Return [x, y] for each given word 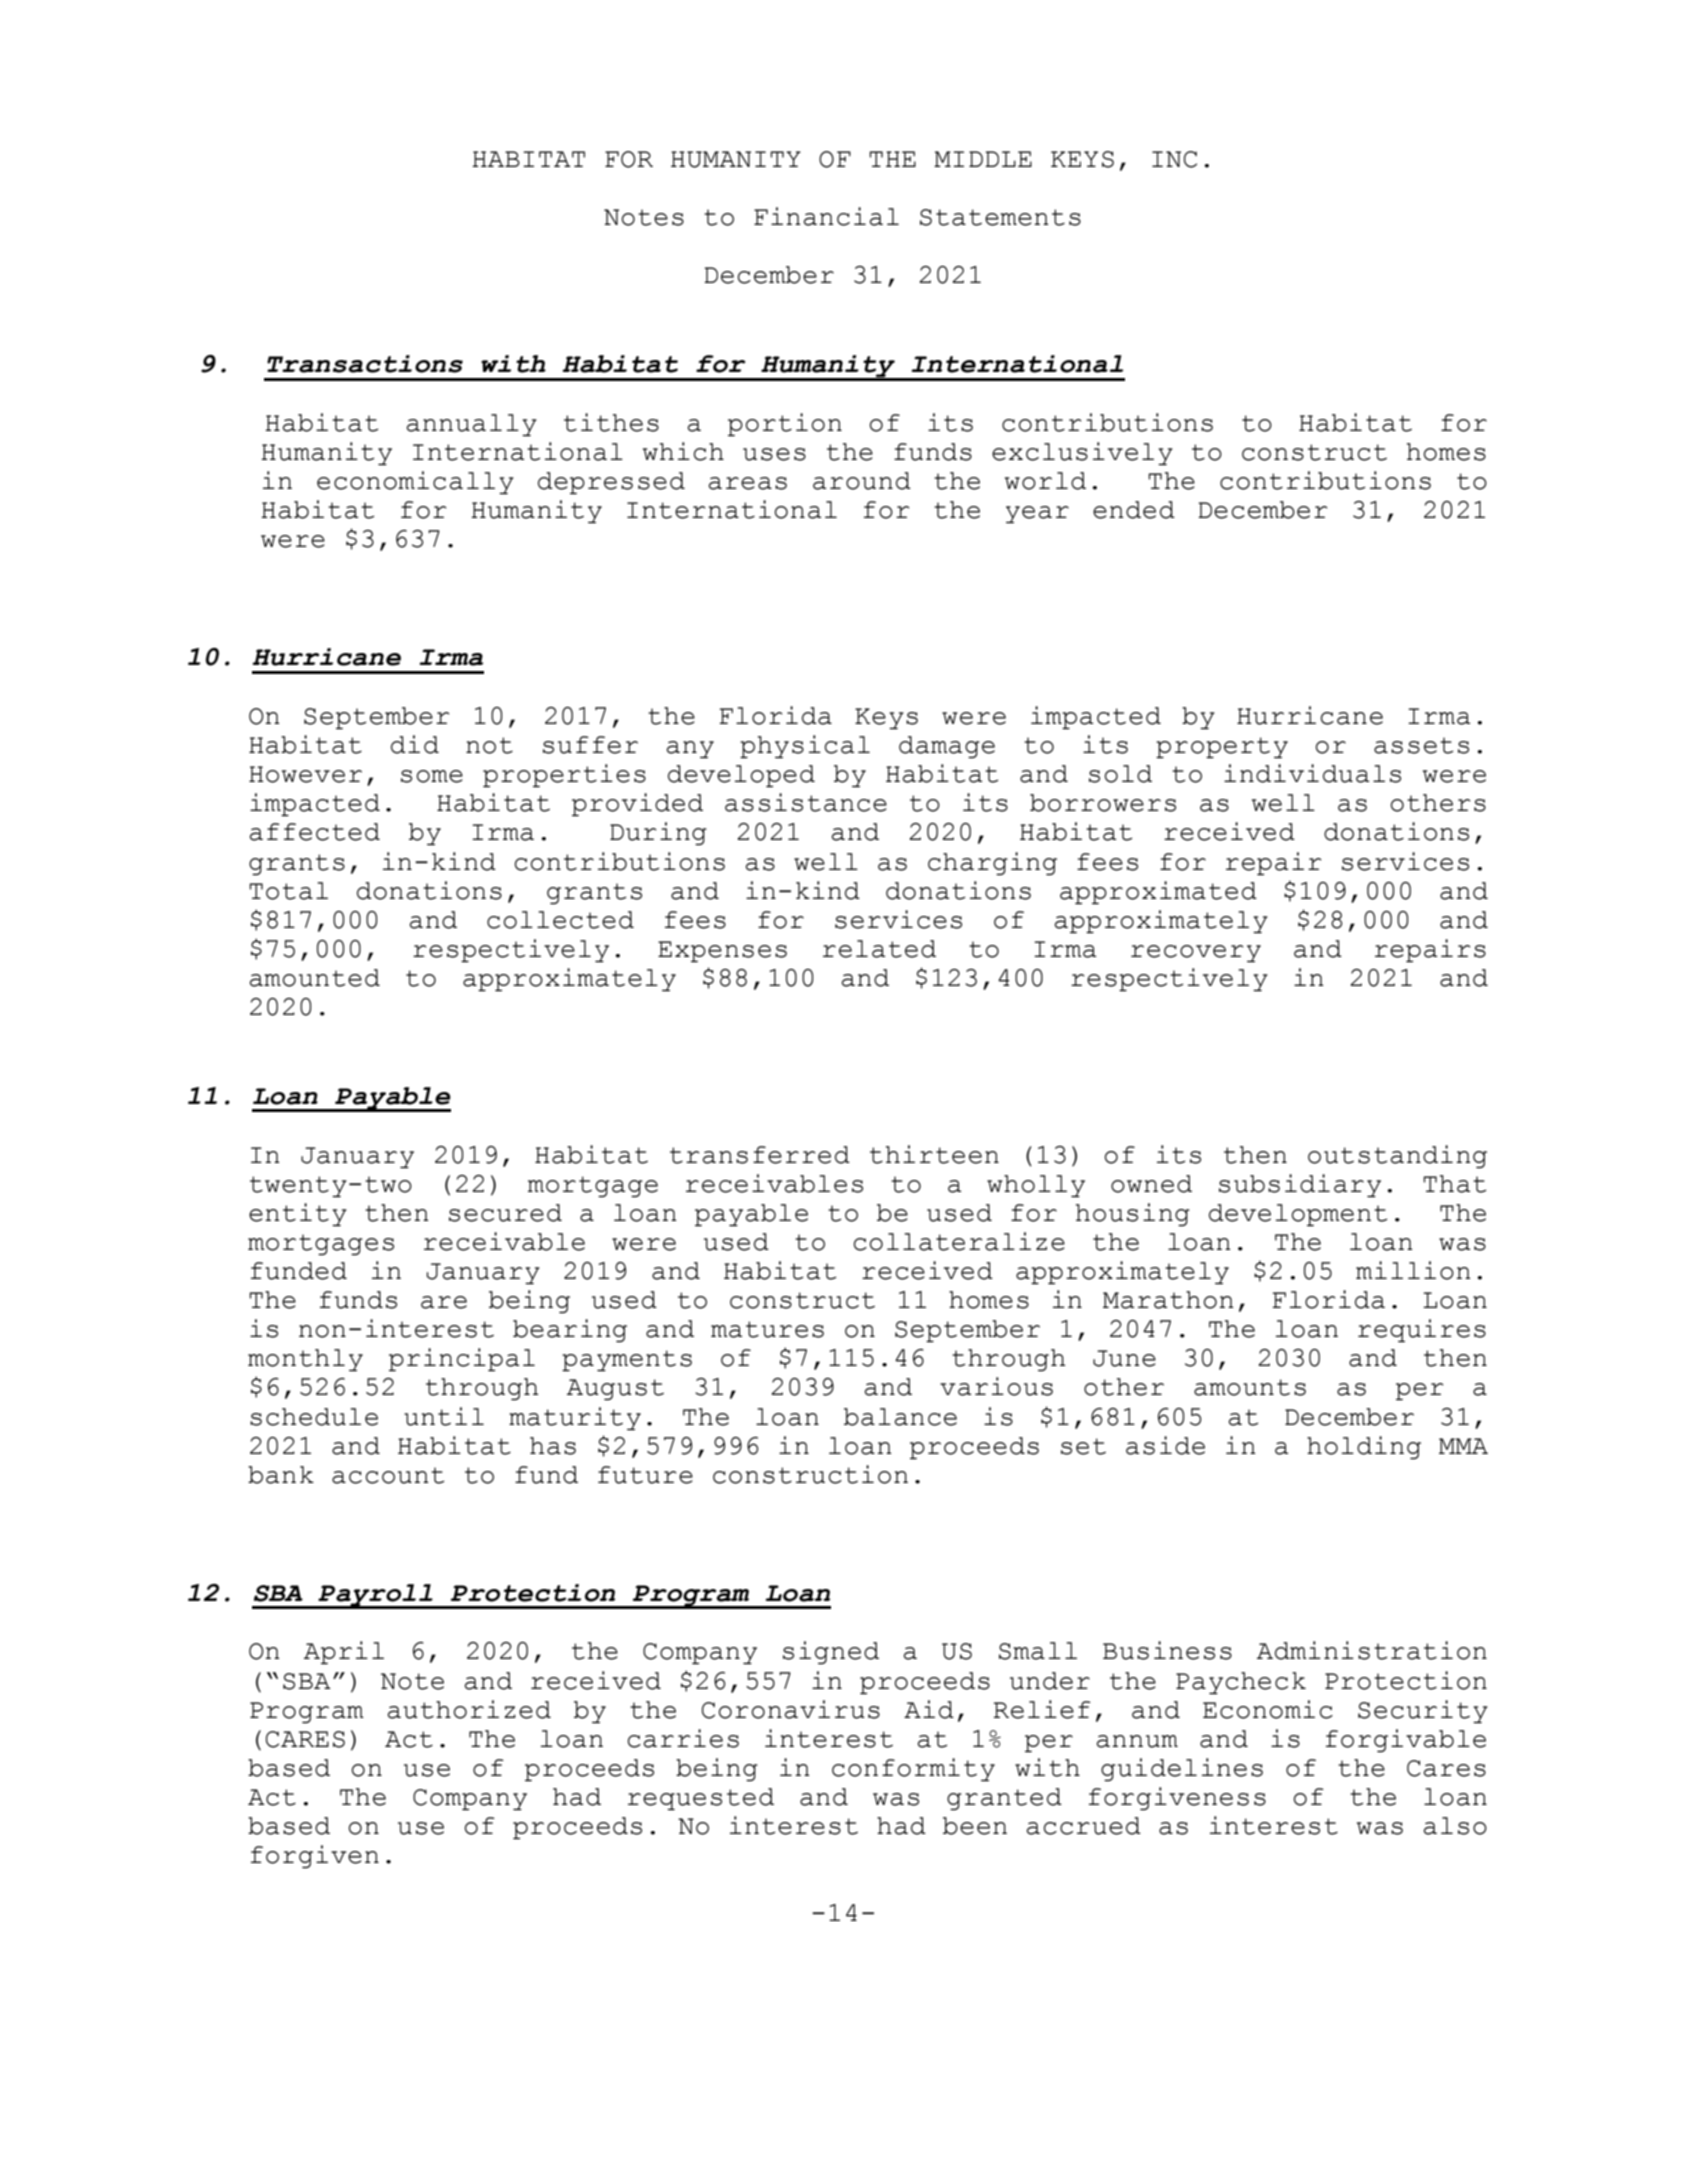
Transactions [365, 364]
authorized [469, 1709]
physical [805, 746]
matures [767, 1329]
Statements [1000, 217]
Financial [826, 216]
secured [505, 1213]
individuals [1312, 773]
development [1298, 1215]
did [415, 744]
